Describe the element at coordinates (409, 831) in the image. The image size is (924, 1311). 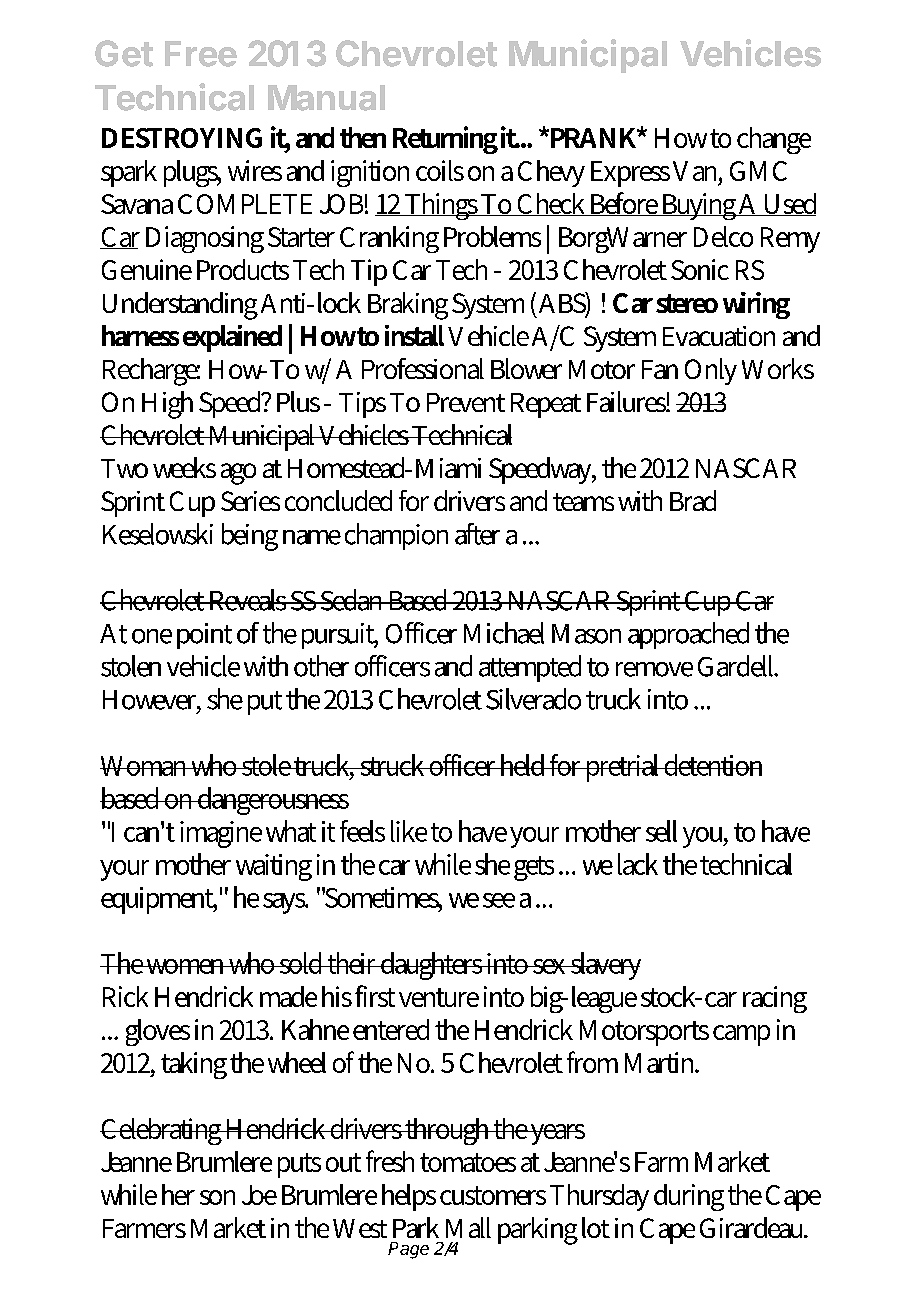
I see `like` at that location.
